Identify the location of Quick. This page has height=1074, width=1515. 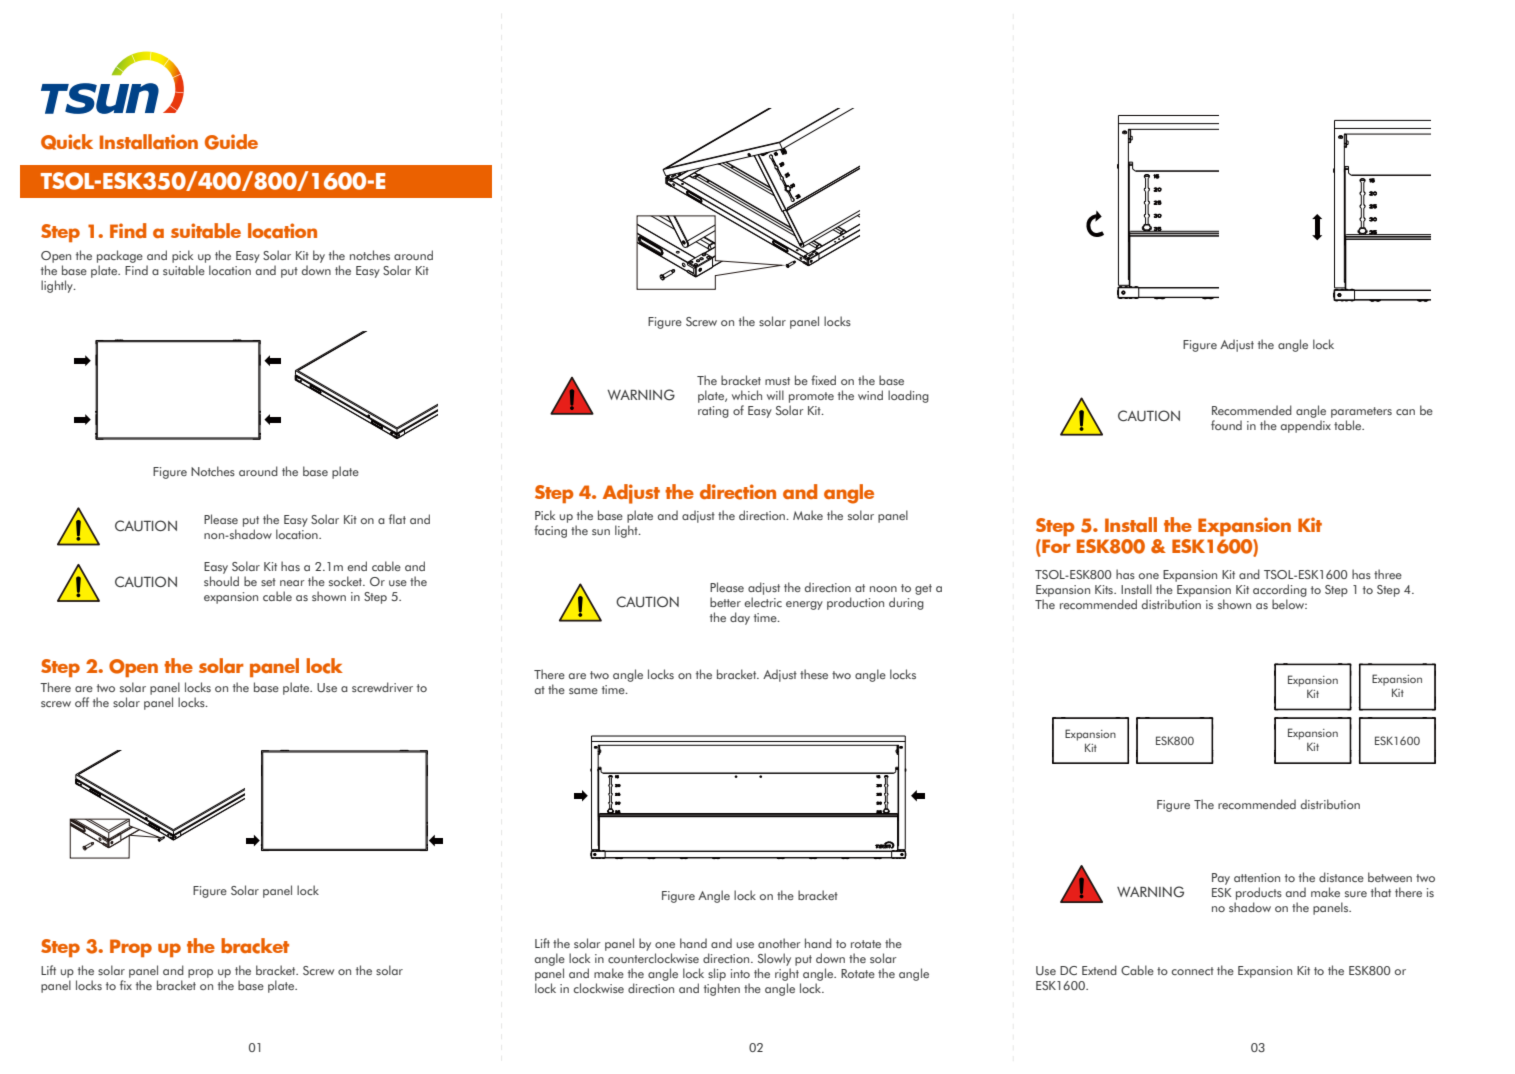
(67, 142).
